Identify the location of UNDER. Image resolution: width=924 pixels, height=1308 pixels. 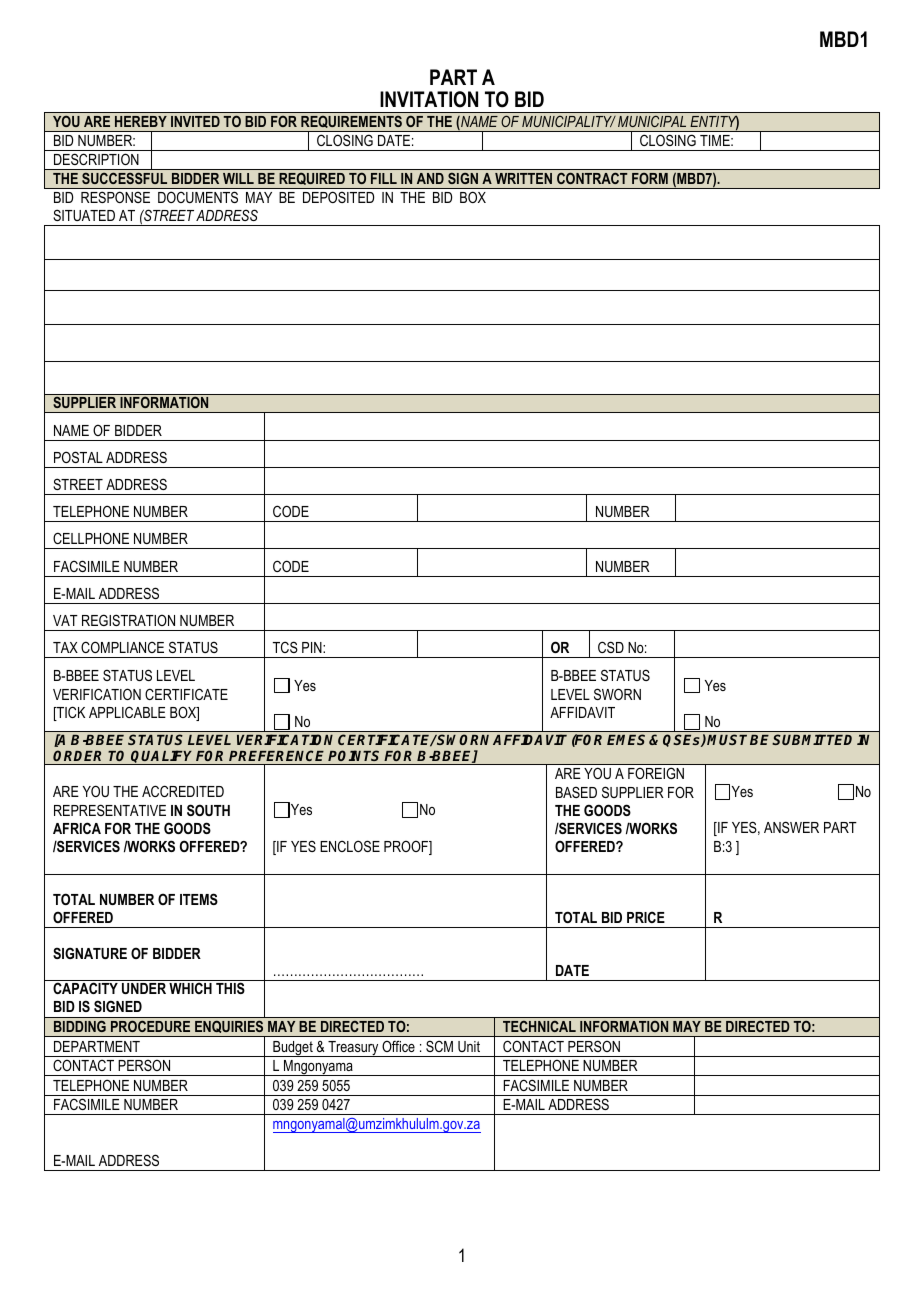
(144, 988).
